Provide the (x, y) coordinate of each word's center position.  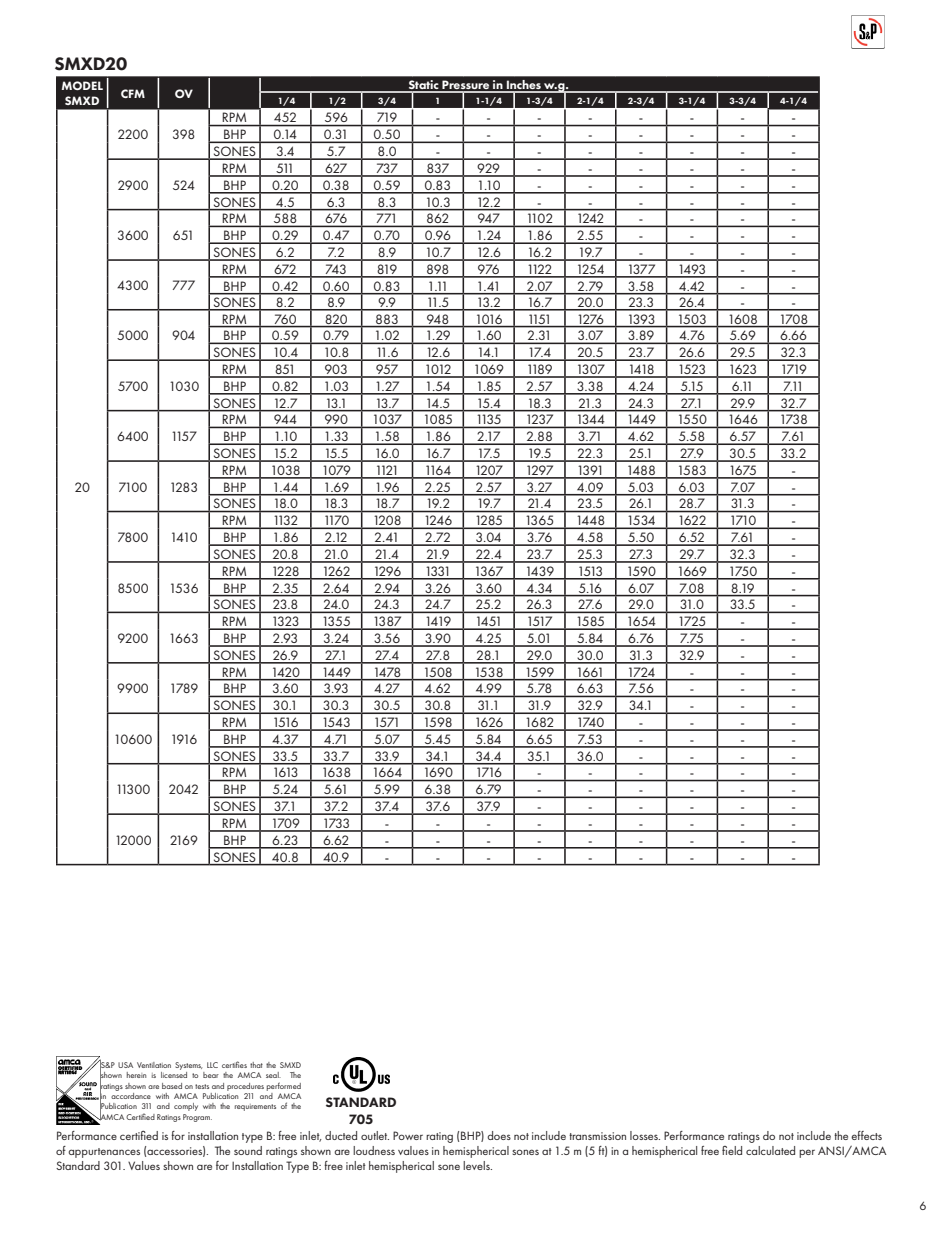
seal (273, 1075)
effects (866, 1135)
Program (197, 1118)
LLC (212, 1065)
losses (645, 1135)
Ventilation (154, 1065)
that (256, 1065)
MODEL (82, 85)
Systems (189, 1067)
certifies (234, 1064)
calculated (770, 1150)
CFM (133, 93)
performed (284, 1086)
